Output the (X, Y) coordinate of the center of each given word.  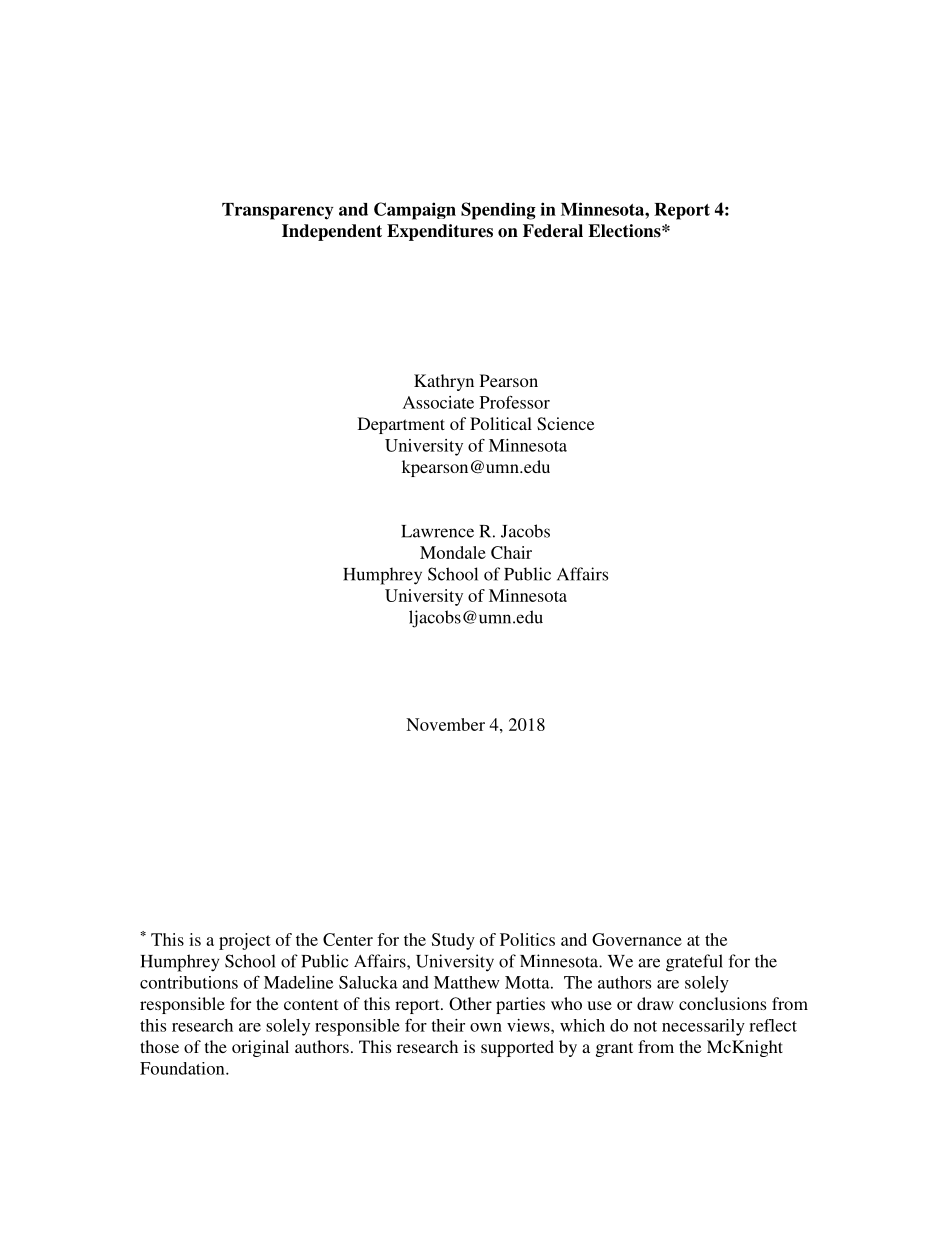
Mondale (453, 552)
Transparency (278, 211)
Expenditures (440, 232)
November (445, 724)
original (260, 1048)
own (486, 1027)
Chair (511, 552)
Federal (553, 231)
